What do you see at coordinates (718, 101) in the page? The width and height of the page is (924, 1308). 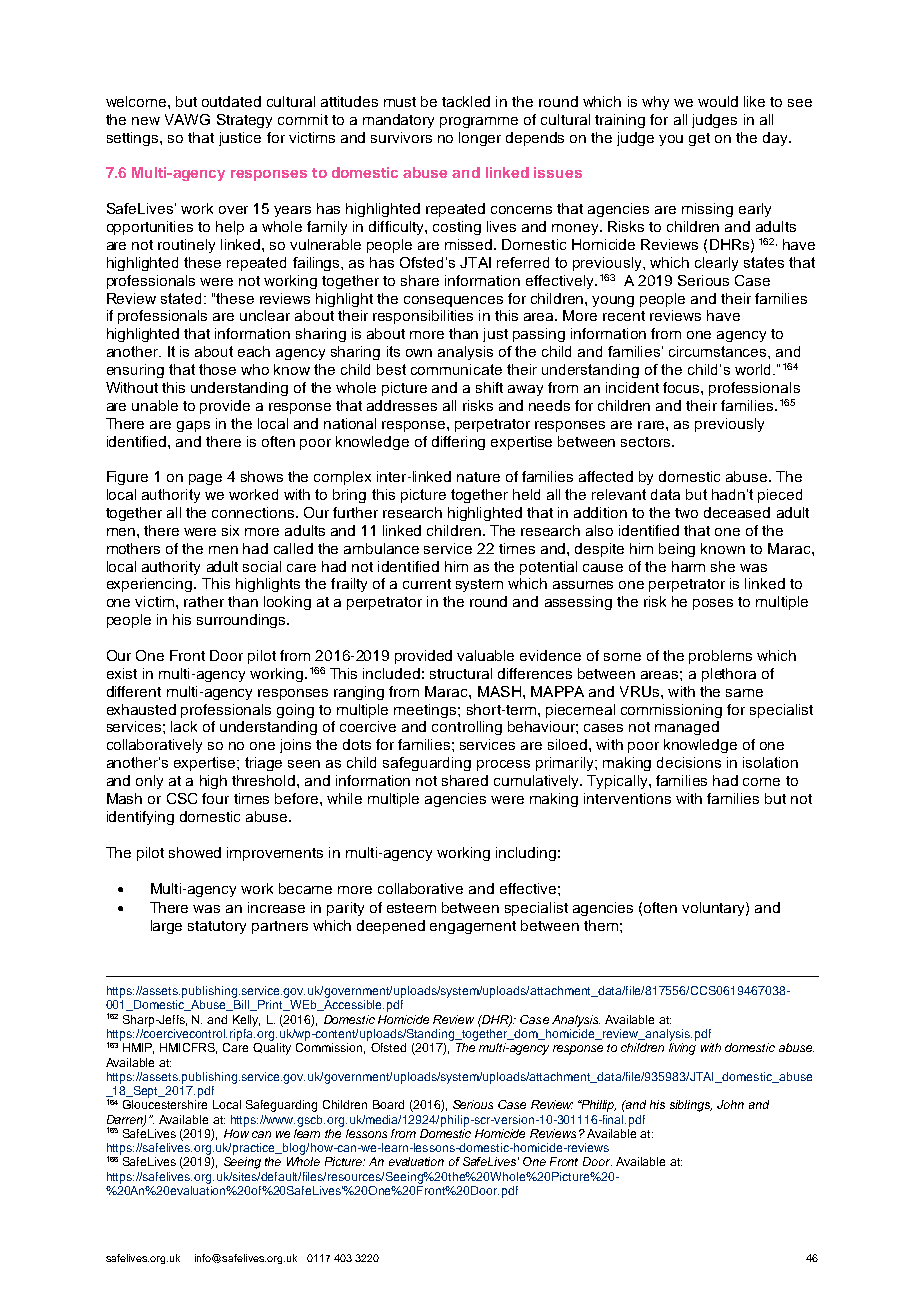 I see `would` at bounding box center [718, 101].
